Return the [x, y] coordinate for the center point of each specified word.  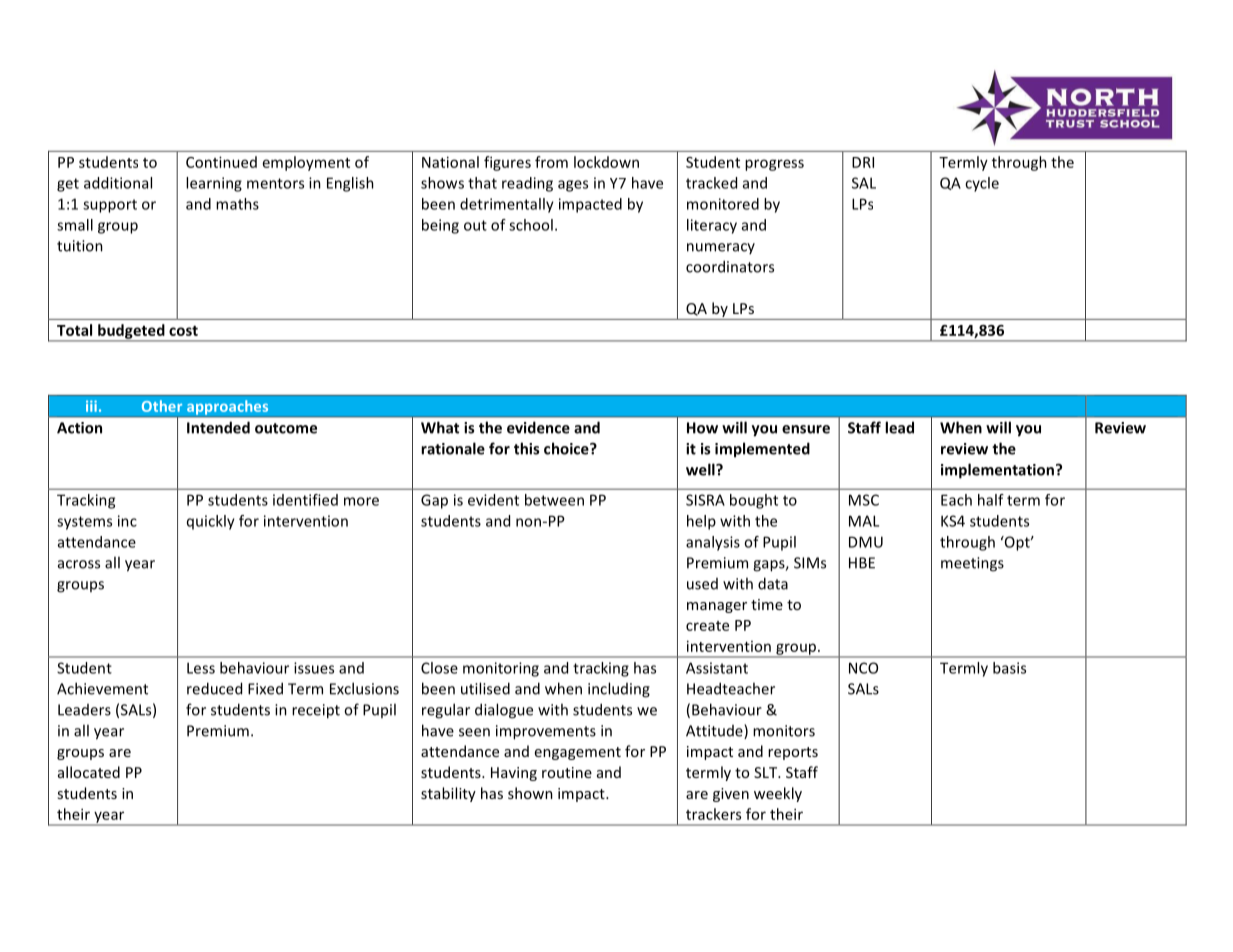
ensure [806, 429]
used [702, 584]
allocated [89, 772]
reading [527, 184]
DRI [863, 162]
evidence [538, 427]
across [79, 564]
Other [162, 406]
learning [214, 184]
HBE [862, 563]
